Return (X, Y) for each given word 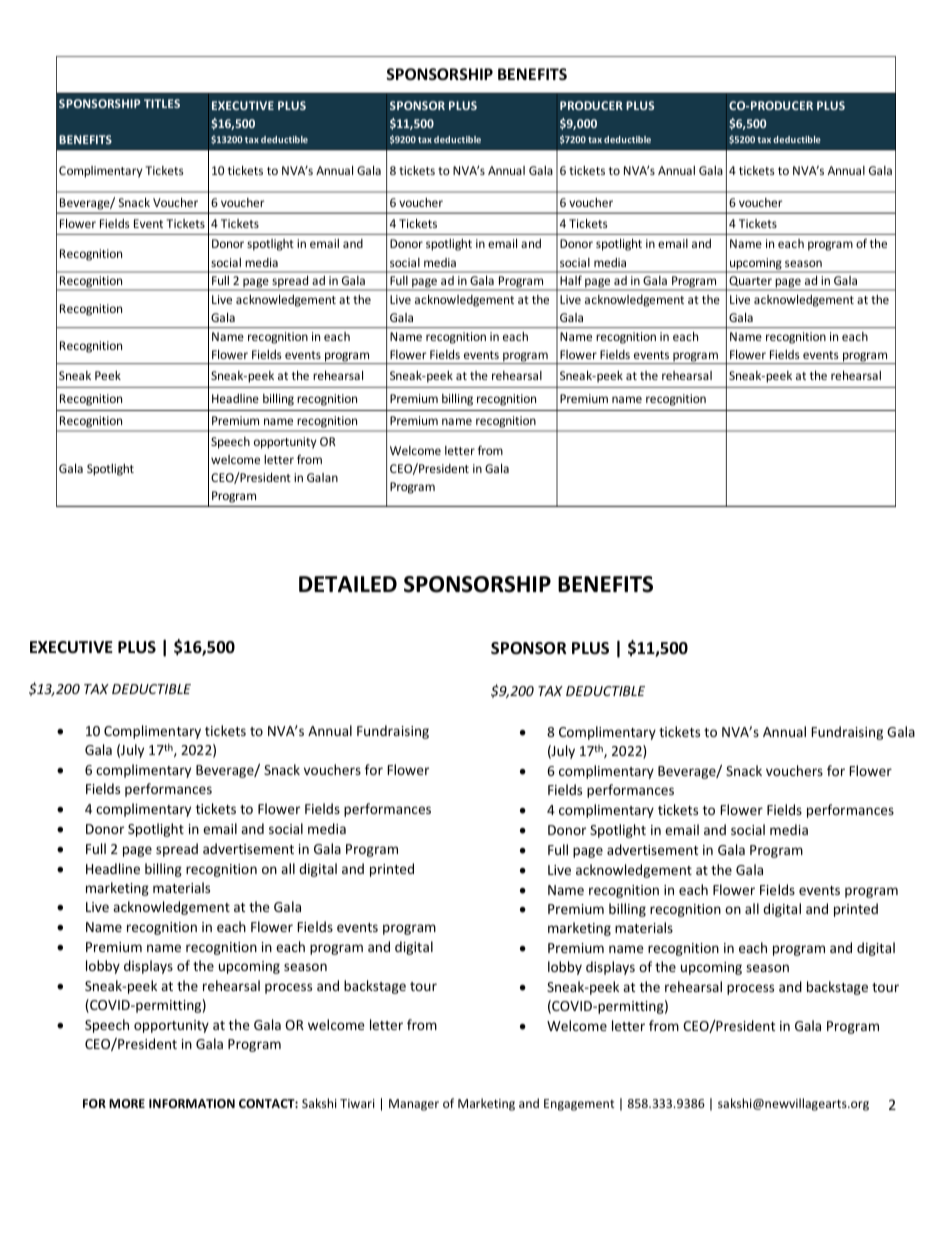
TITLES (162, 103)
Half (571, 280)
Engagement (579, 1105)
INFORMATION (192, 1103)
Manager (414, 1105)
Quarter (750, 283)
